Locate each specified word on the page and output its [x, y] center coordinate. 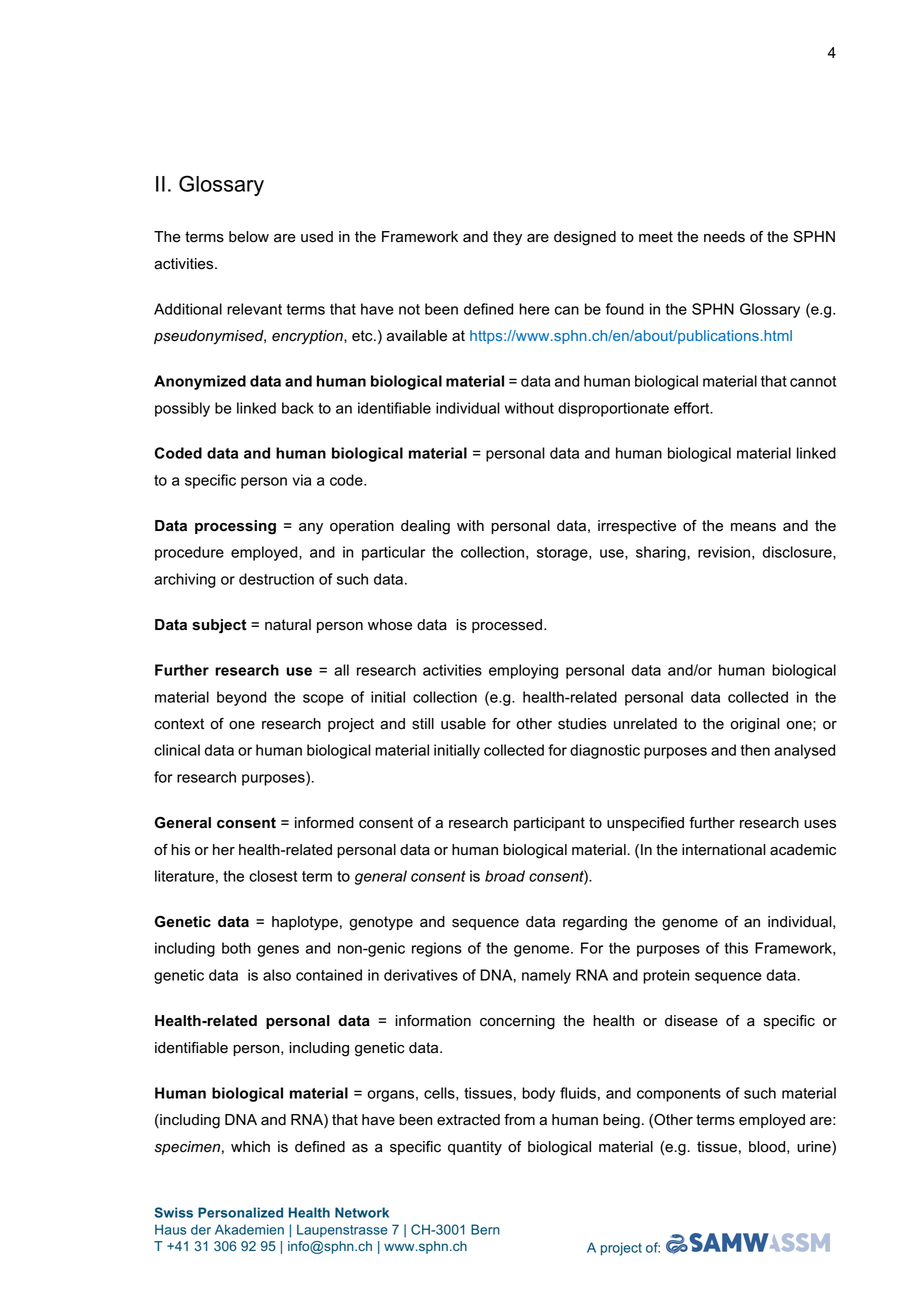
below [249, 237]
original [755, 725]
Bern [485, 1229]
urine [815, 1148]
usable [463, 724]
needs [724, 237]
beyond [241, 698]
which [250, 1147]
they [507, 238]
